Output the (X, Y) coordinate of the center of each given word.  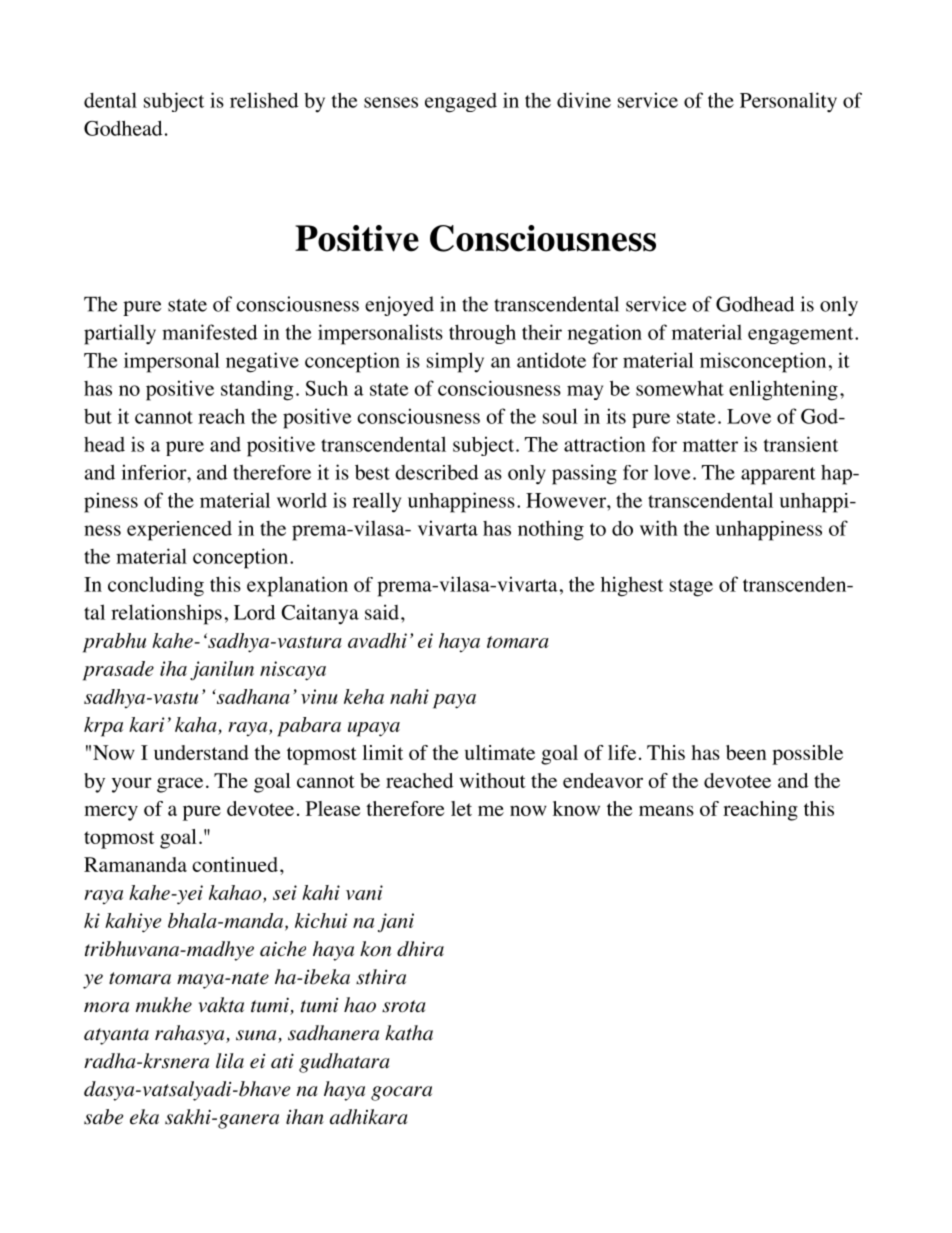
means (666, 810)
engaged (461, 103)
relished (264, 100)
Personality (788, 102)
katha (409, 1033)
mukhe (164, 1005)
